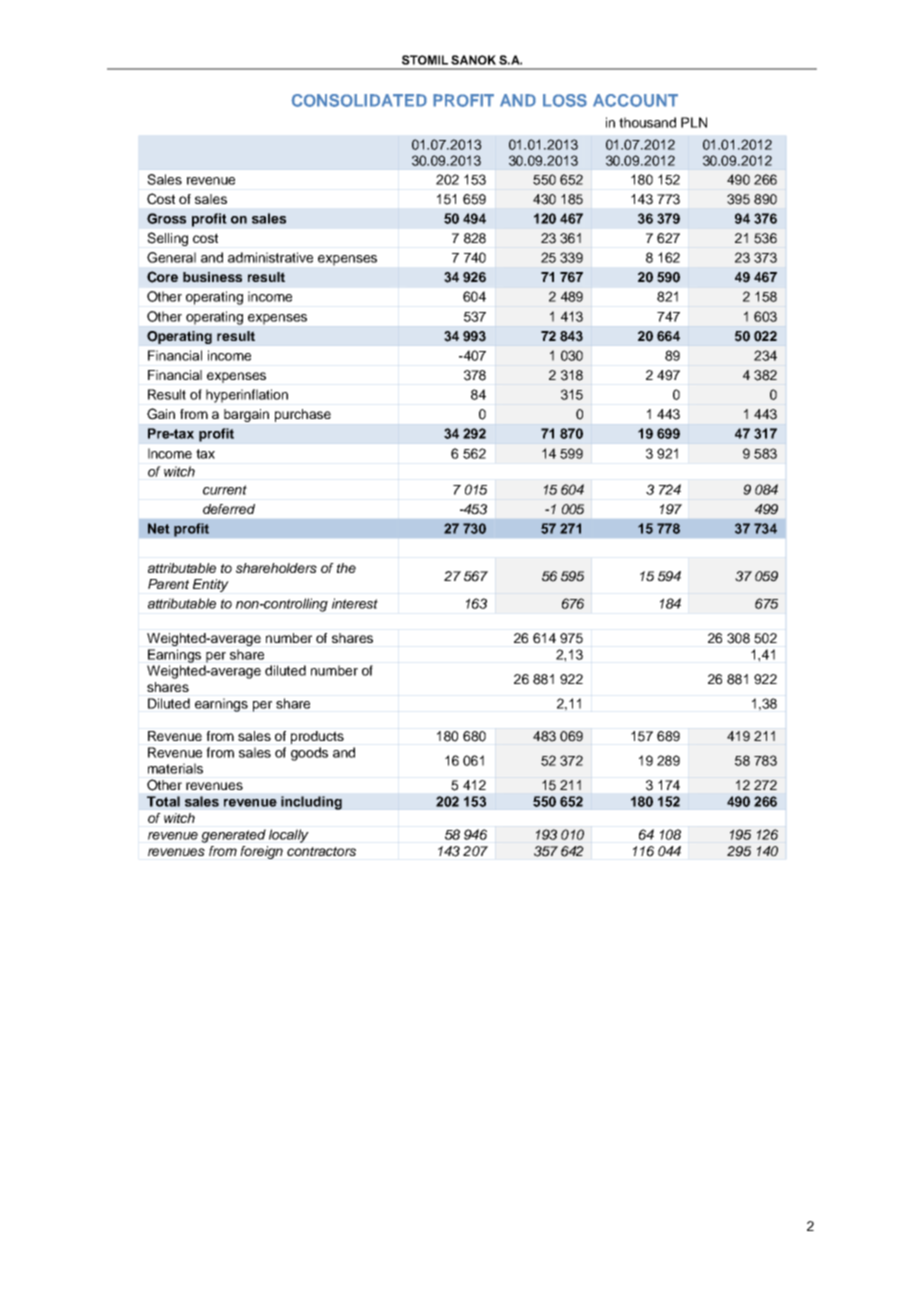  Describe the element at coordinates (565, 100) in the image. I see `LOSS` at that location.
